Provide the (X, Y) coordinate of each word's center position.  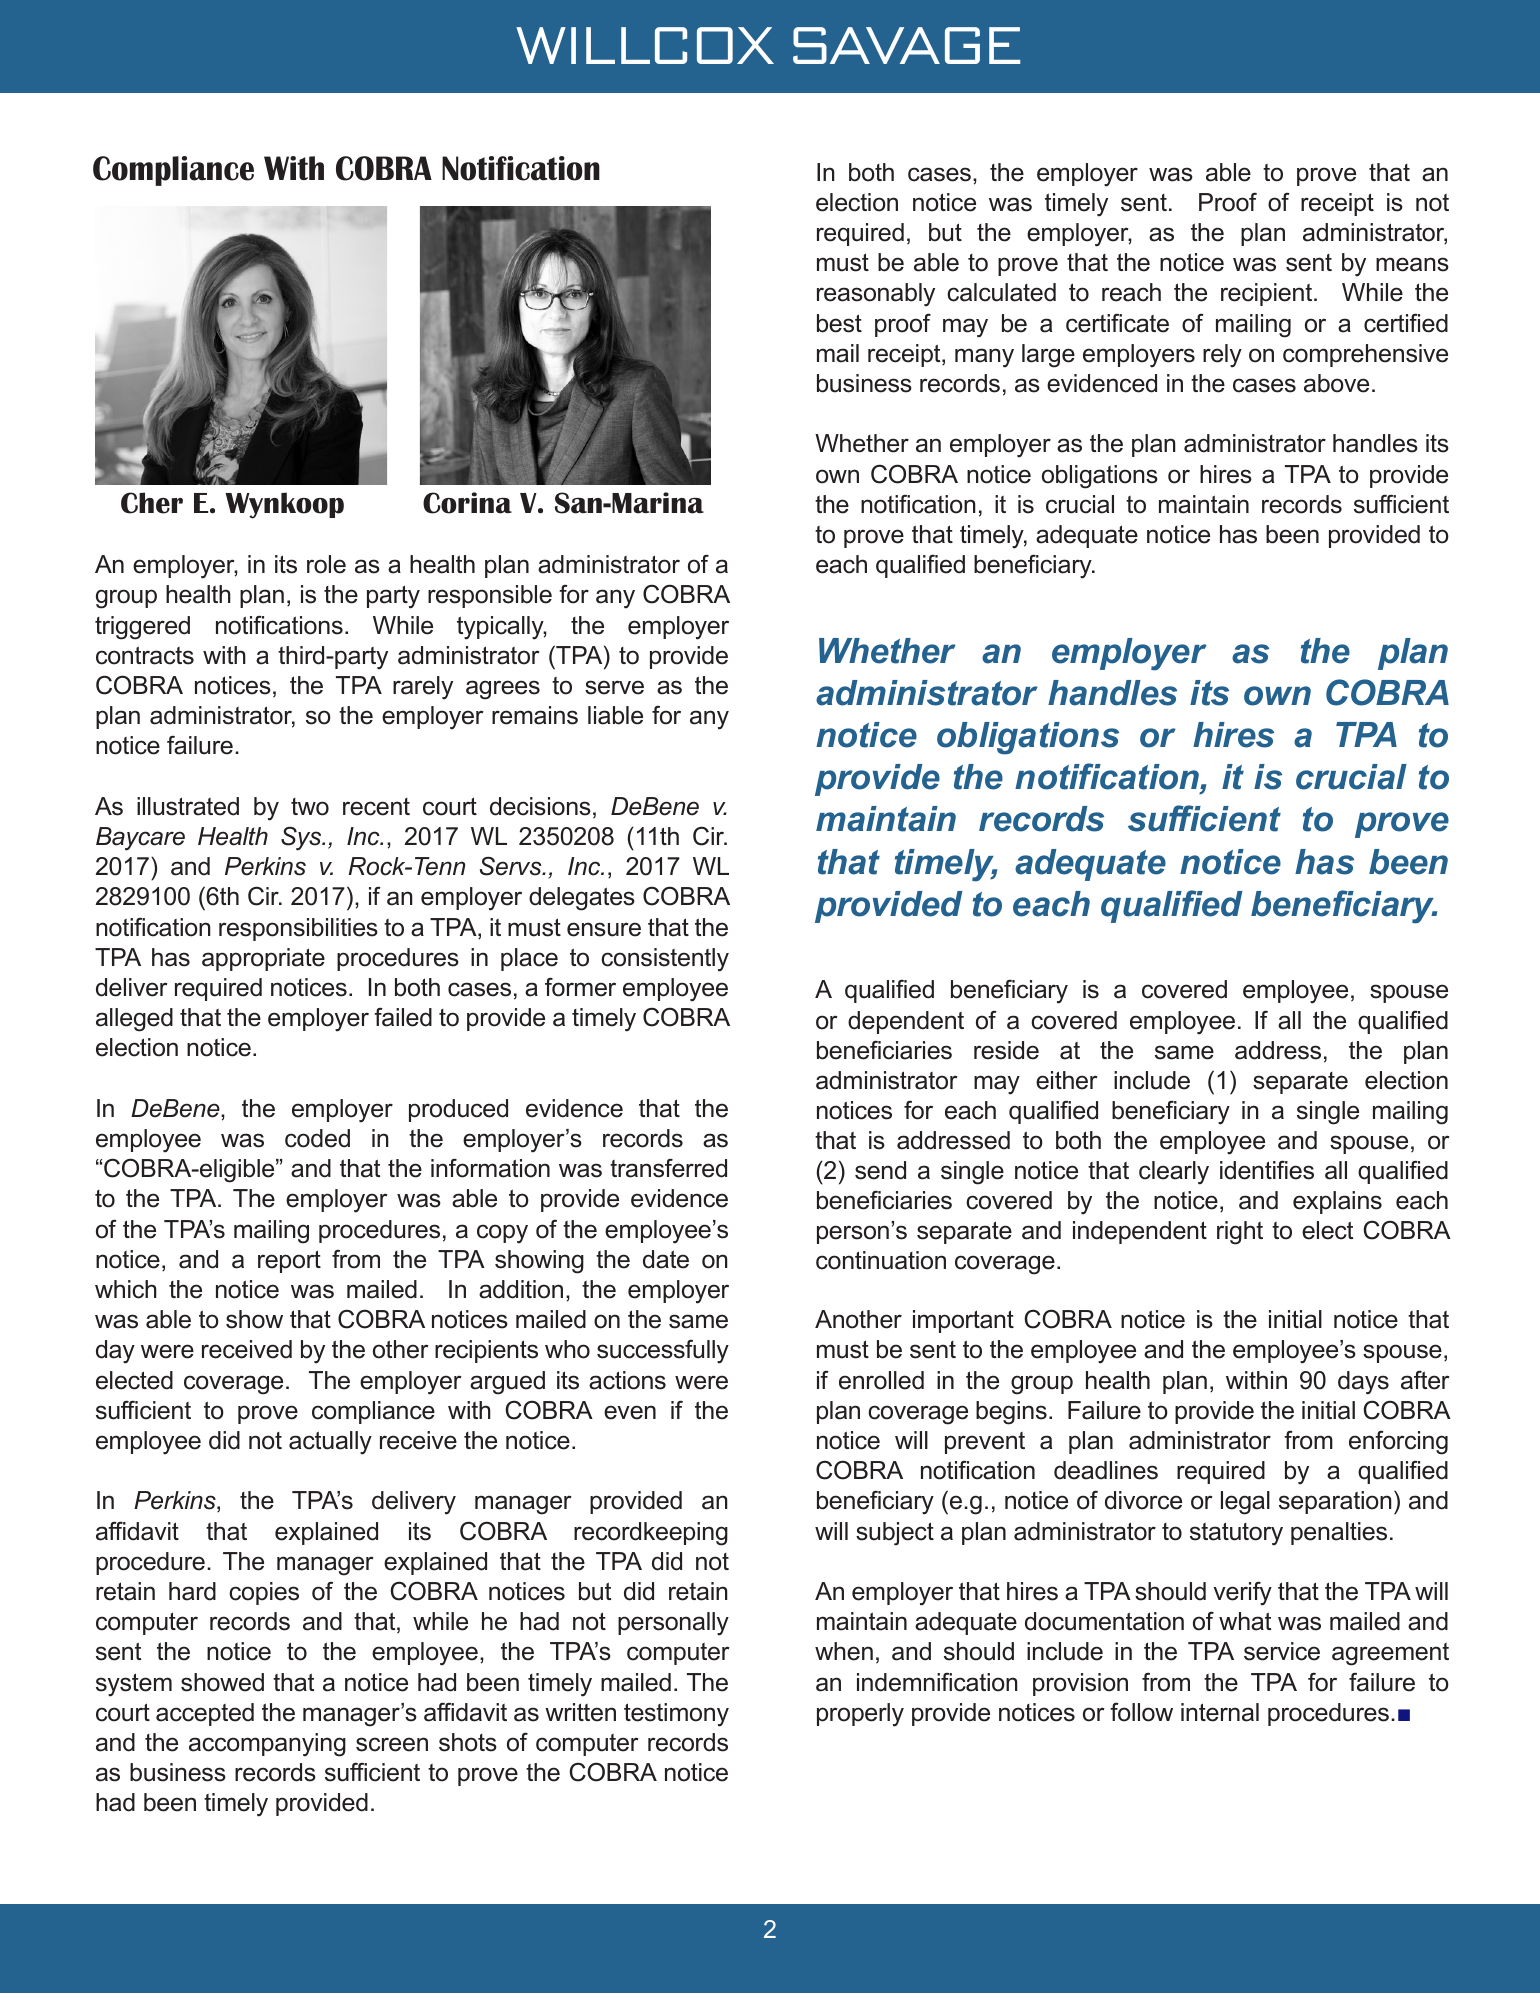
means (1412, 264)
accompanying (267, 1745)
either (1067, 1080)
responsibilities (298, 929)
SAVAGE (906, 45)
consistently (665, 960)
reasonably (876, 295)
